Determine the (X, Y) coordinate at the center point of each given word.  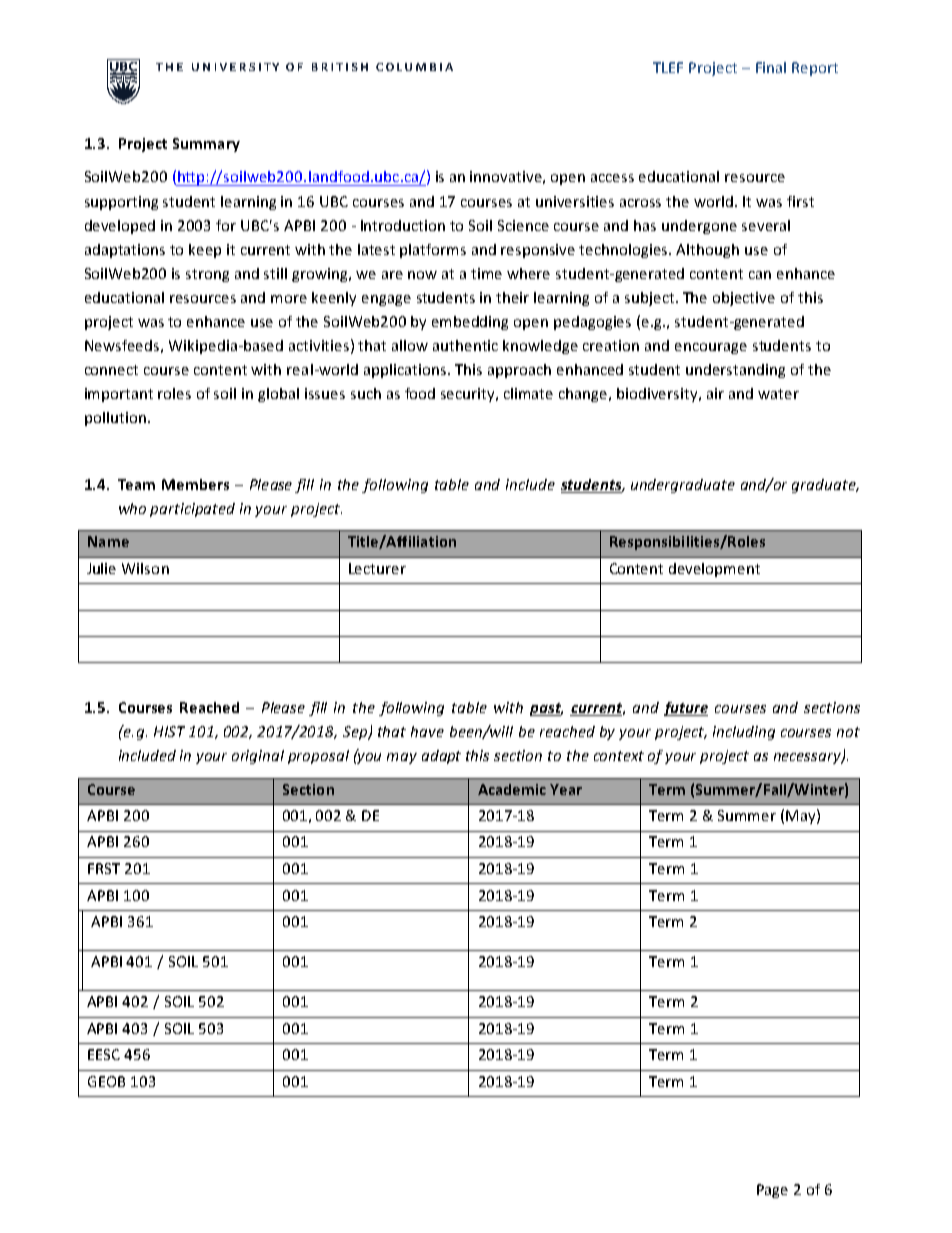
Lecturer (377, 568)
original (258, 757)
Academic (512, 789)
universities (575, 201)
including (744, 733)
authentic (465, 345)
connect (111, 370)
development (714, 570)
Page (772, 1191)
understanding (735, 371)
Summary (206, 145)
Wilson (145, 568)
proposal (318, 757)
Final (771, 67)
